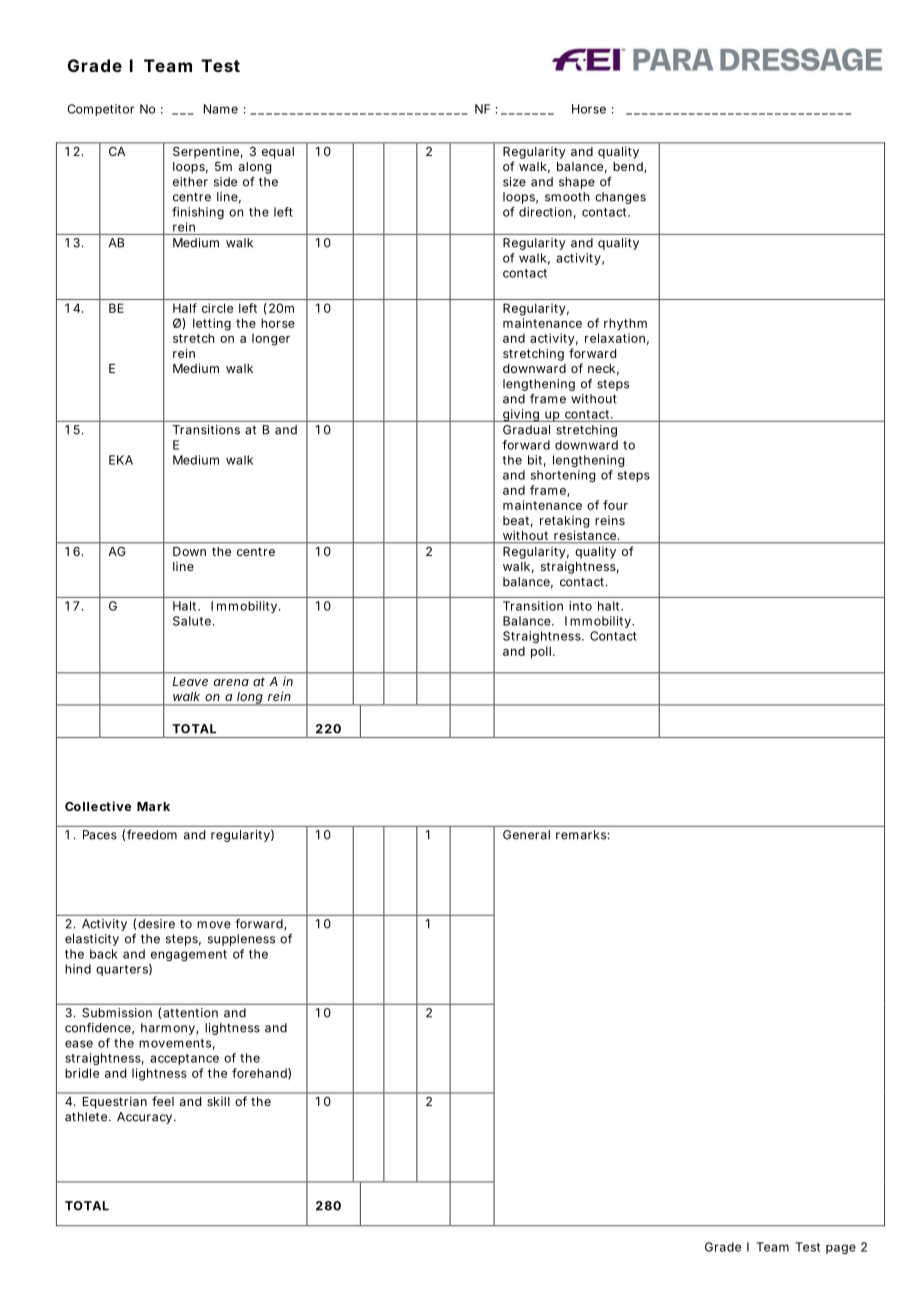 The height and width of the screenshot is (1309, 924). What do you see at coordinates (190, 182) in the screenshot?
I see `either` at bounding box center [190, 182].
